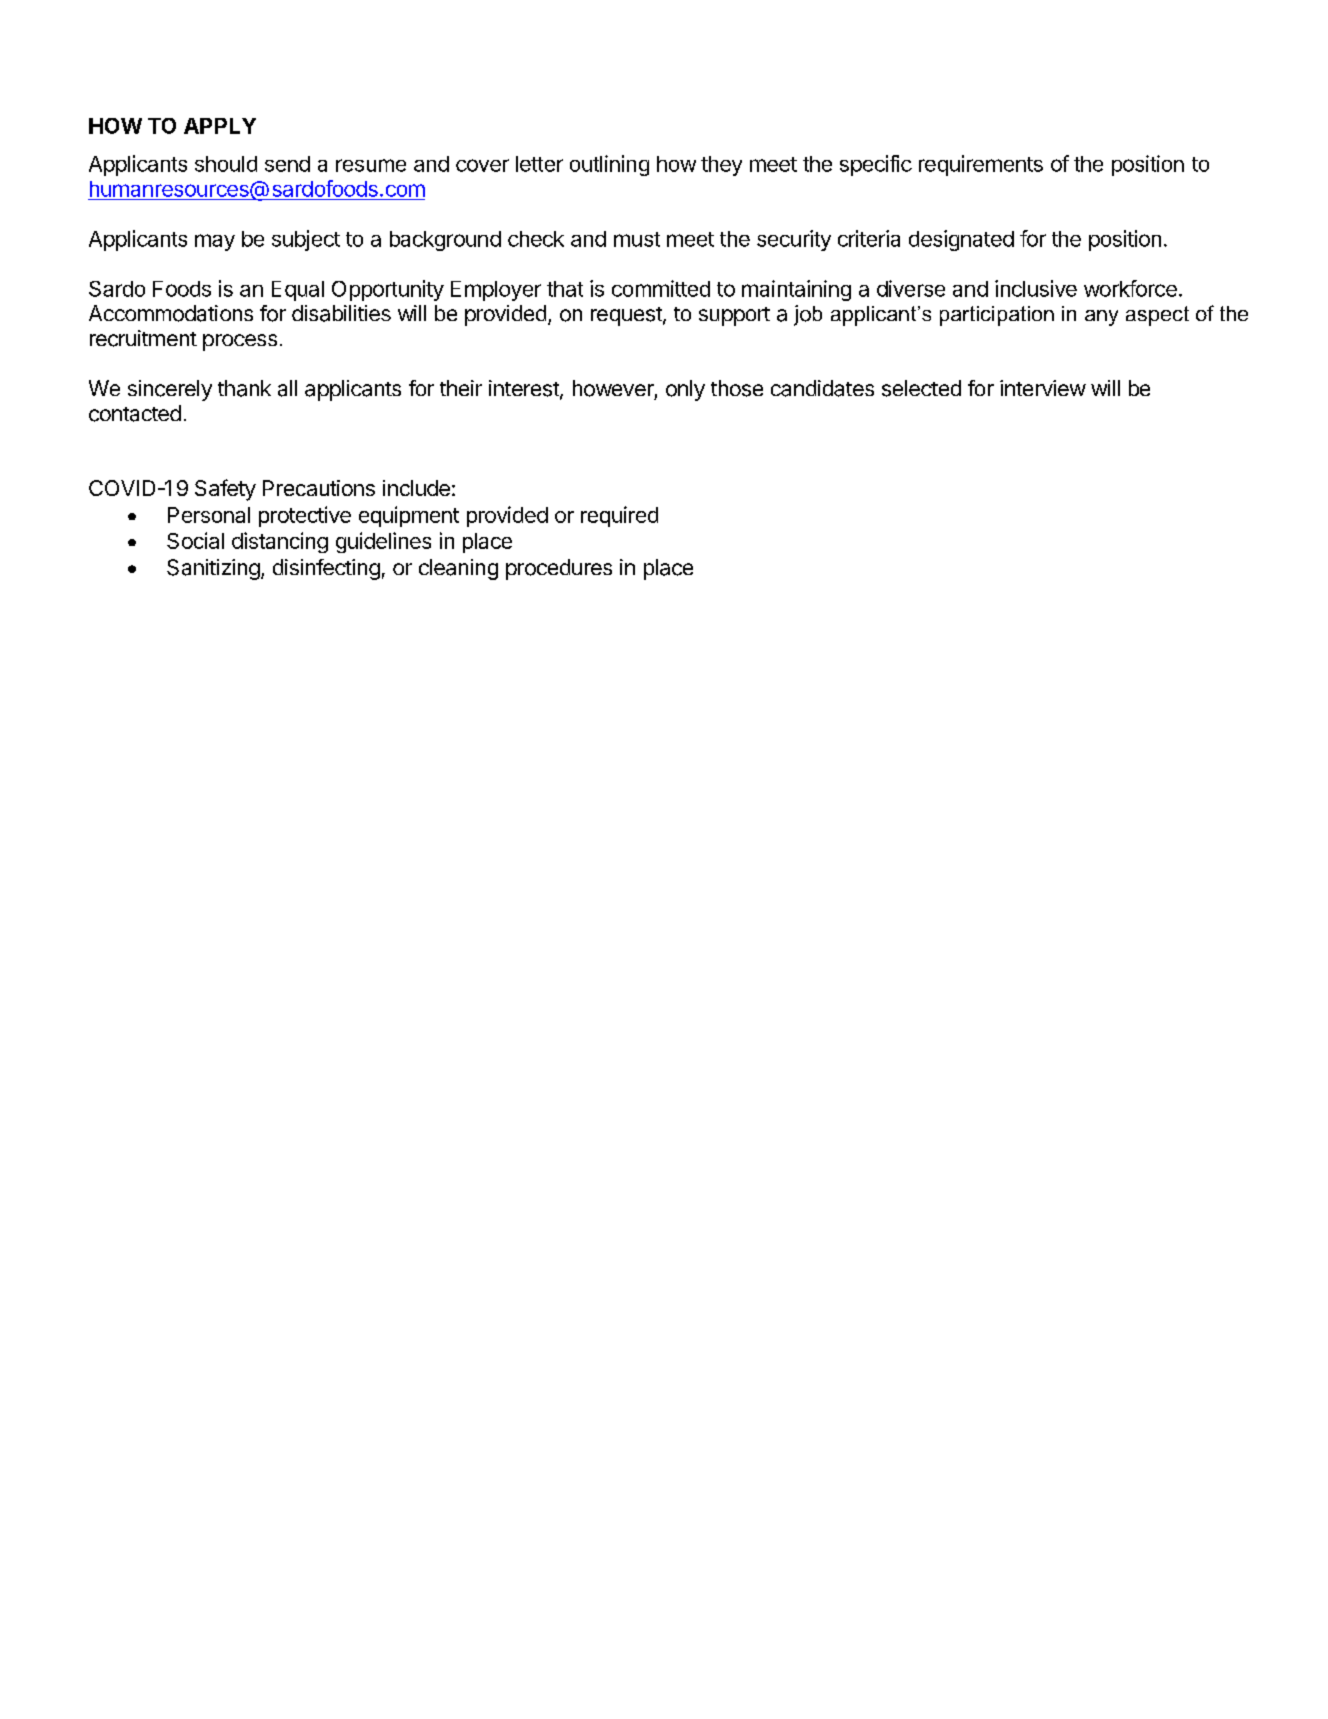  What do you see at coordinates (609, 165) in the screenshot?
I see `outlining` at bounding box center [609, 165].
